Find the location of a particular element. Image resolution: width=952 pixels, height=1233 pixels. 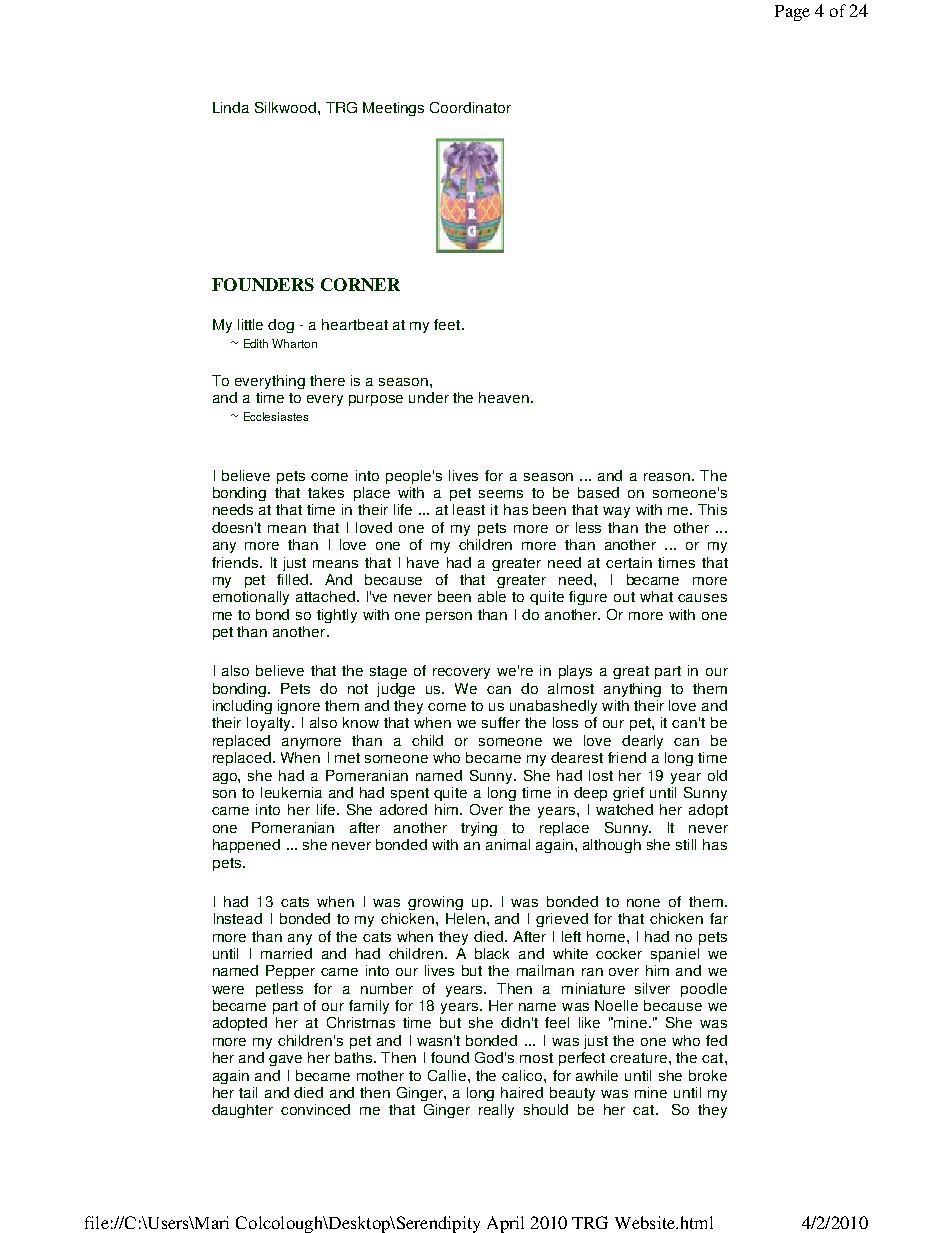

Helen is located at coordinates (465, 918).
